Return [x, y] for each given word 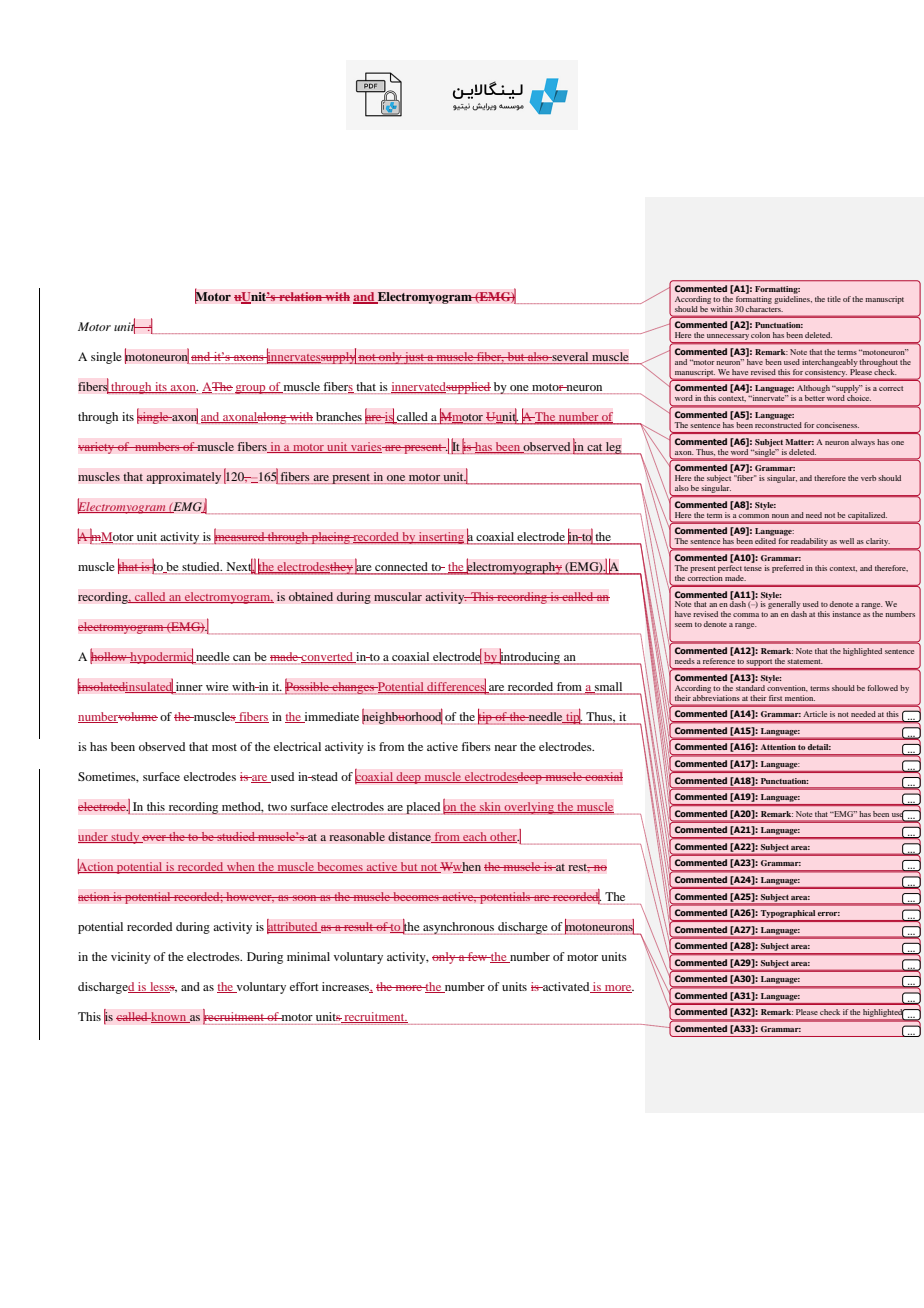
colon [760, 335]
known [169, 1017]
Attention [778, 747]
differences [456, 686]
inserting [441, 538]
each [475, 837]
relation [300, 297]
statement [805, 661]
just [415, 358]
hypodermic [161, 656]
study [125, 838]
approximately [184, 478]
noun [780, 516]
